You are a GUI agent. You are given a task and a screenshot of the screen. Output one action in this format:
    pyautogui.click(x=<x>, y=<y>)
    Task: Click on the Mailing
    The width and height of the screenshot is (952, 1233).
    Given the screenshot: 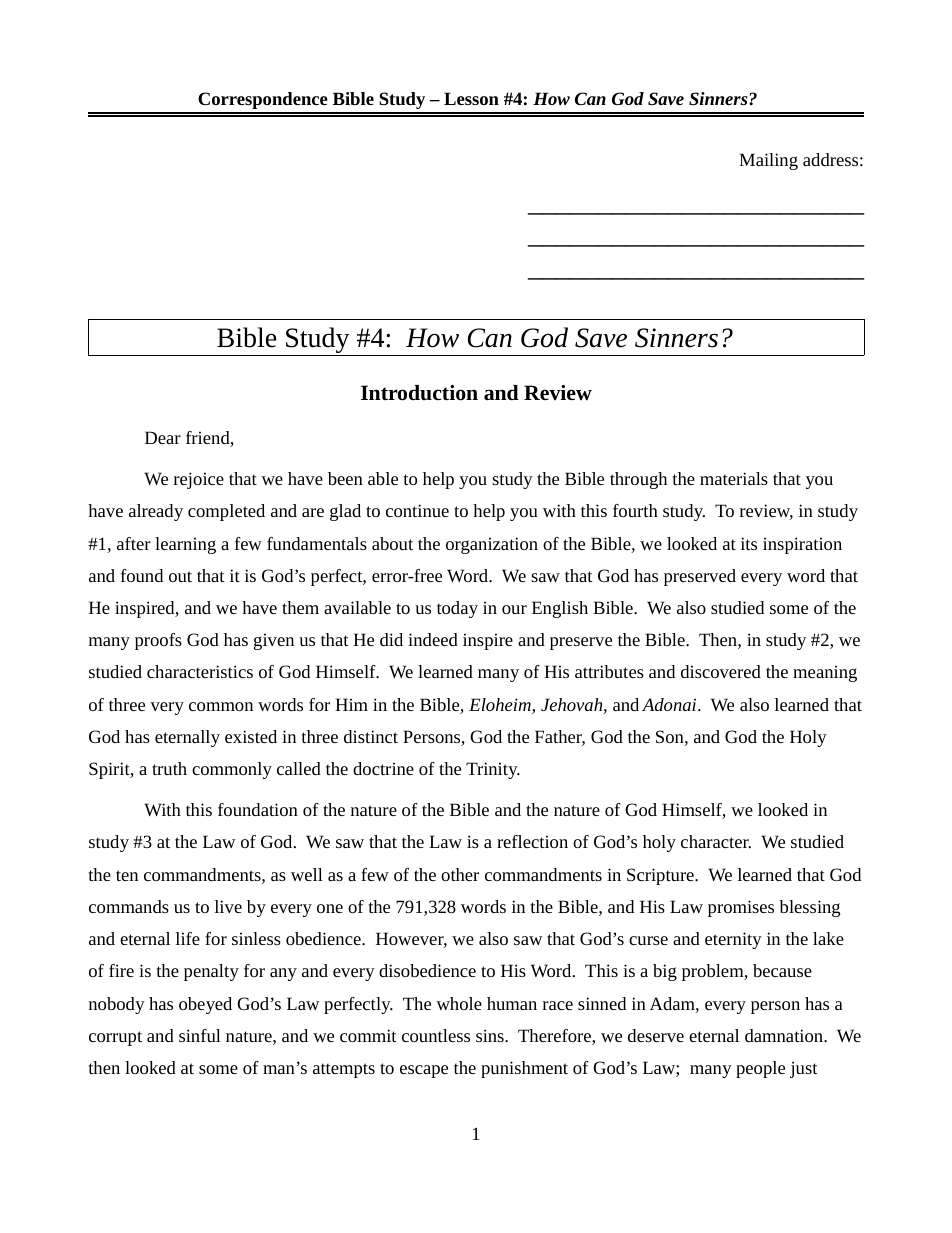 What is the action you would take?
    pyautogui.click(x=768, y=161)
